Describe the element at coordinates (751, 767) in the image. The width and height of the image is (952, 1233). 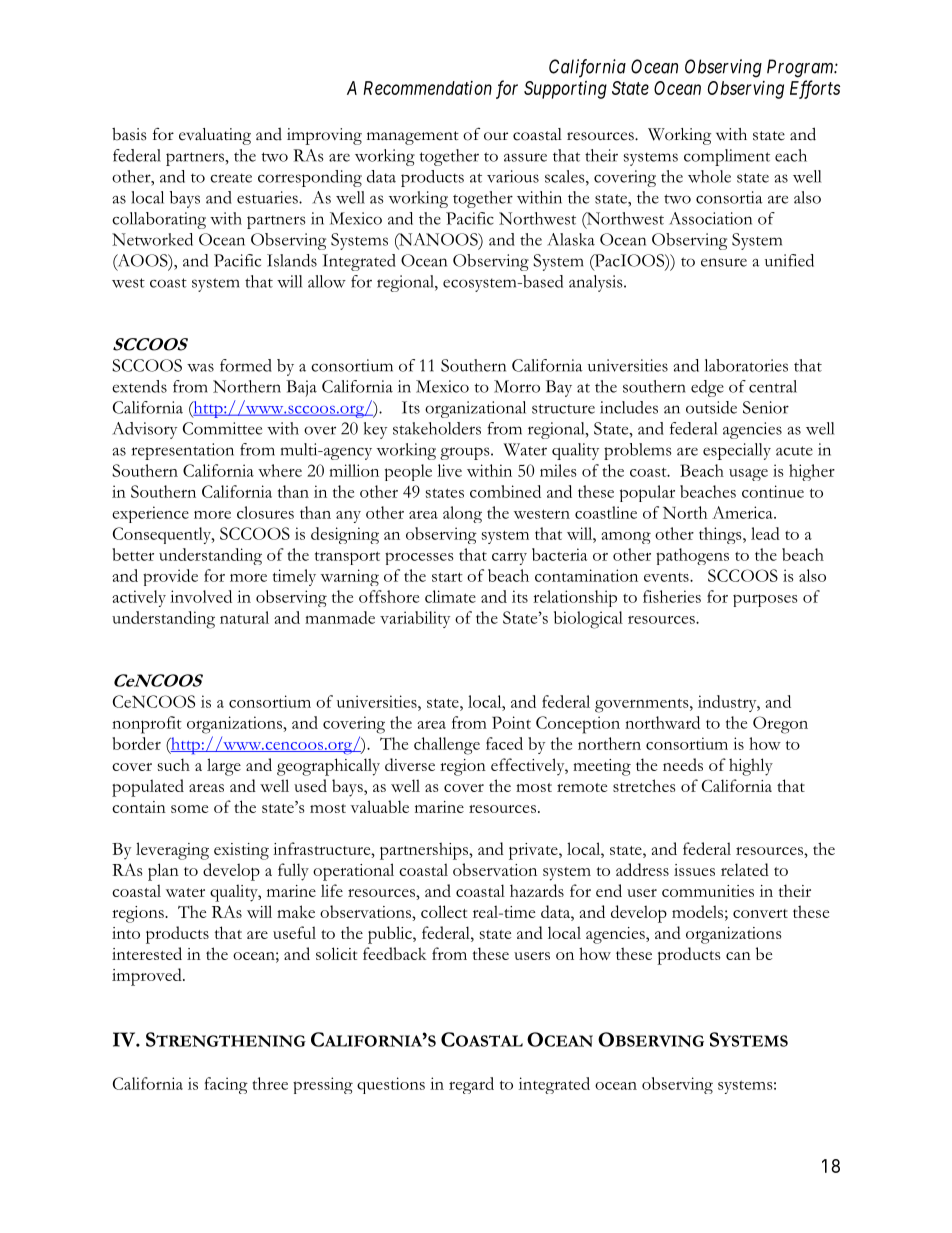
I see `highly` at that location.
